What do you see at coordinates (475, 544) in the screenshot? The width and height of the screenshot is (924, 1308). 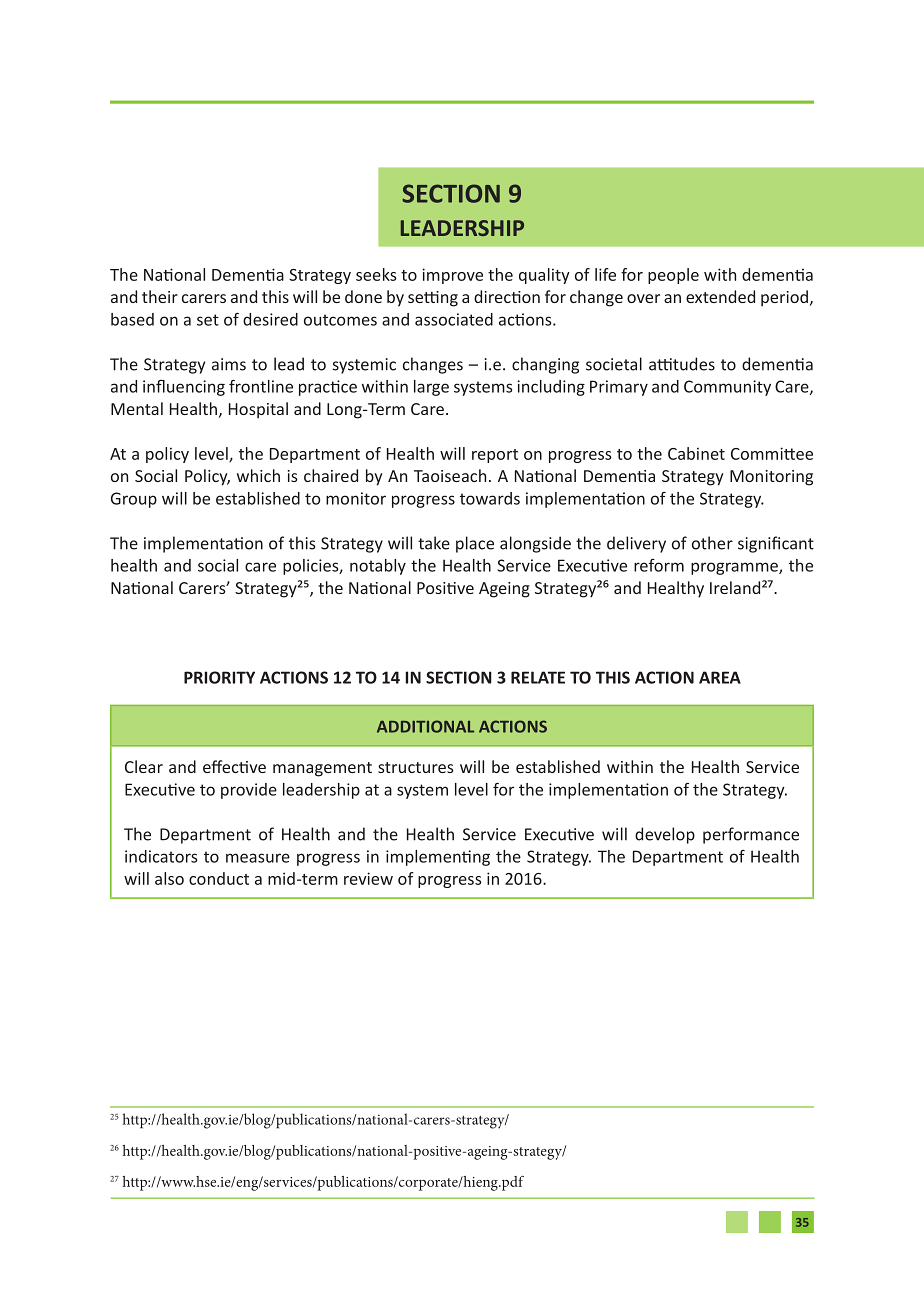 I see `place` at bounding box center [475, 544].
